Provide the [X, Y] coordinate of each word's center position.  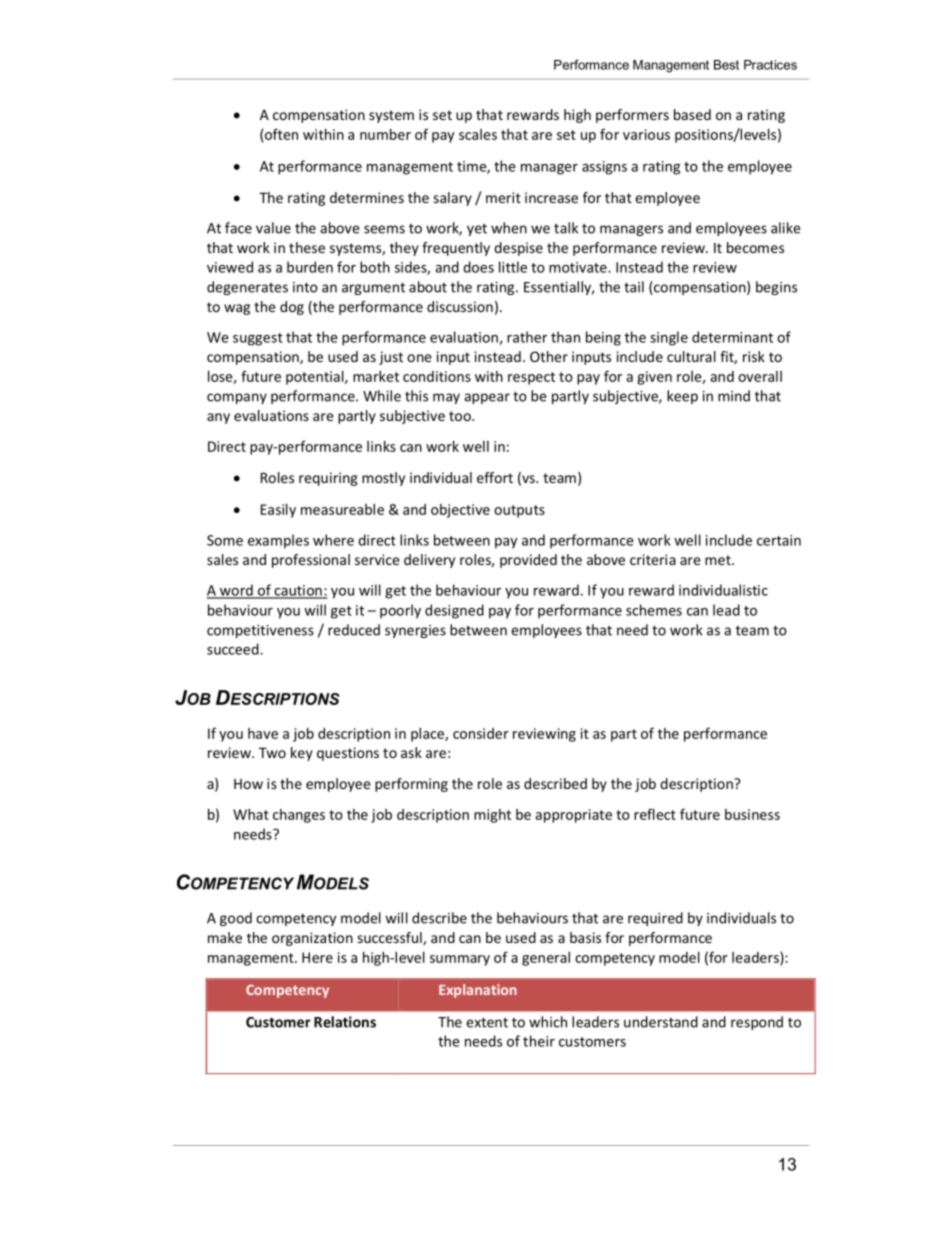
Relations [345, 1022]
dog [292, 308]
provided [528, 561]
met [719, 560]
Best [726, 65]
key [302, 754]
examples [278, 541]
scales [478, 134]
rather [527, 337]
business [752, 814]
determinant [732, 337]
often [281, 134]
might [492, 816]
